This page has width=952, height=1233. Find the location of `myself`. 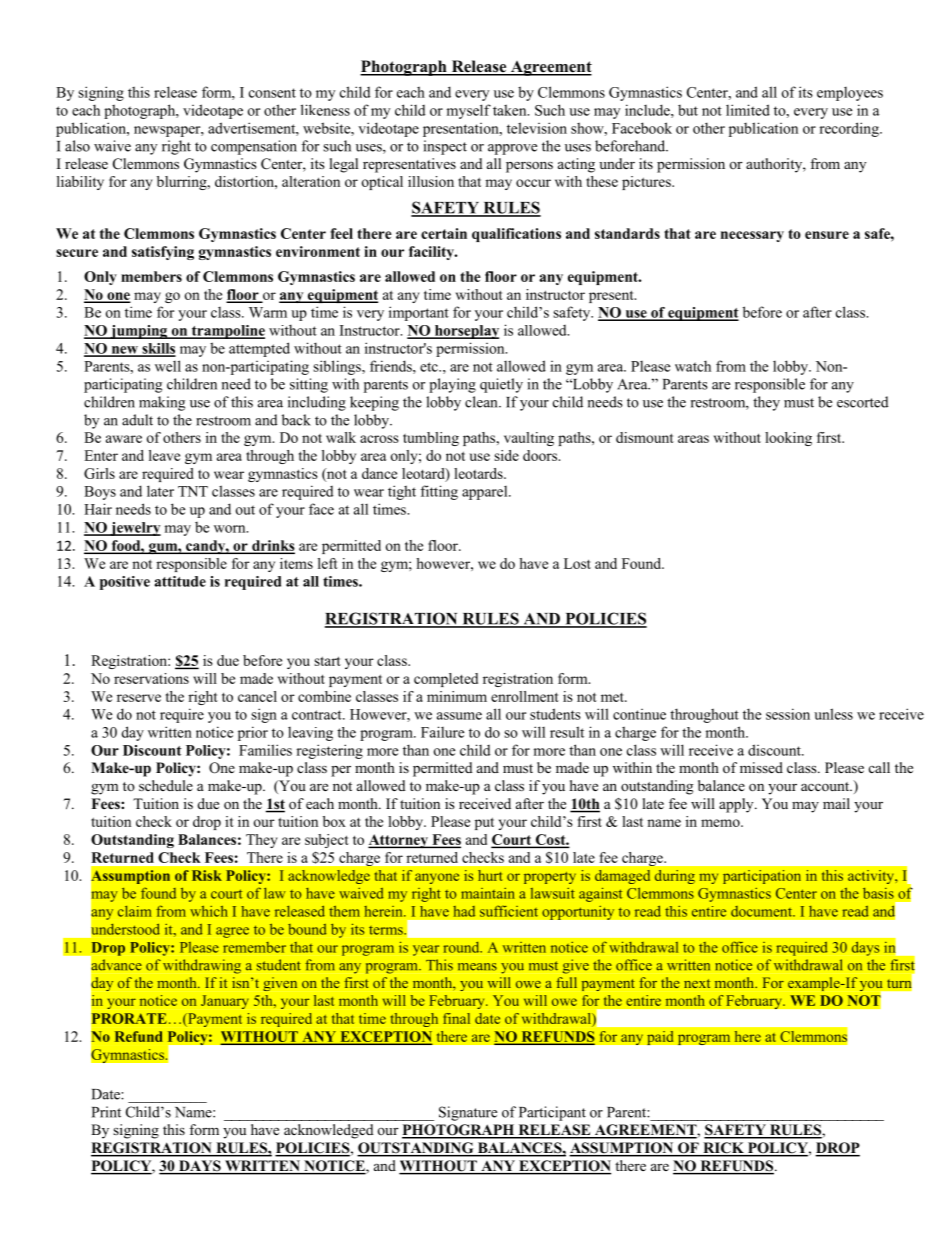

myself is located at coordinates (469, 111).
